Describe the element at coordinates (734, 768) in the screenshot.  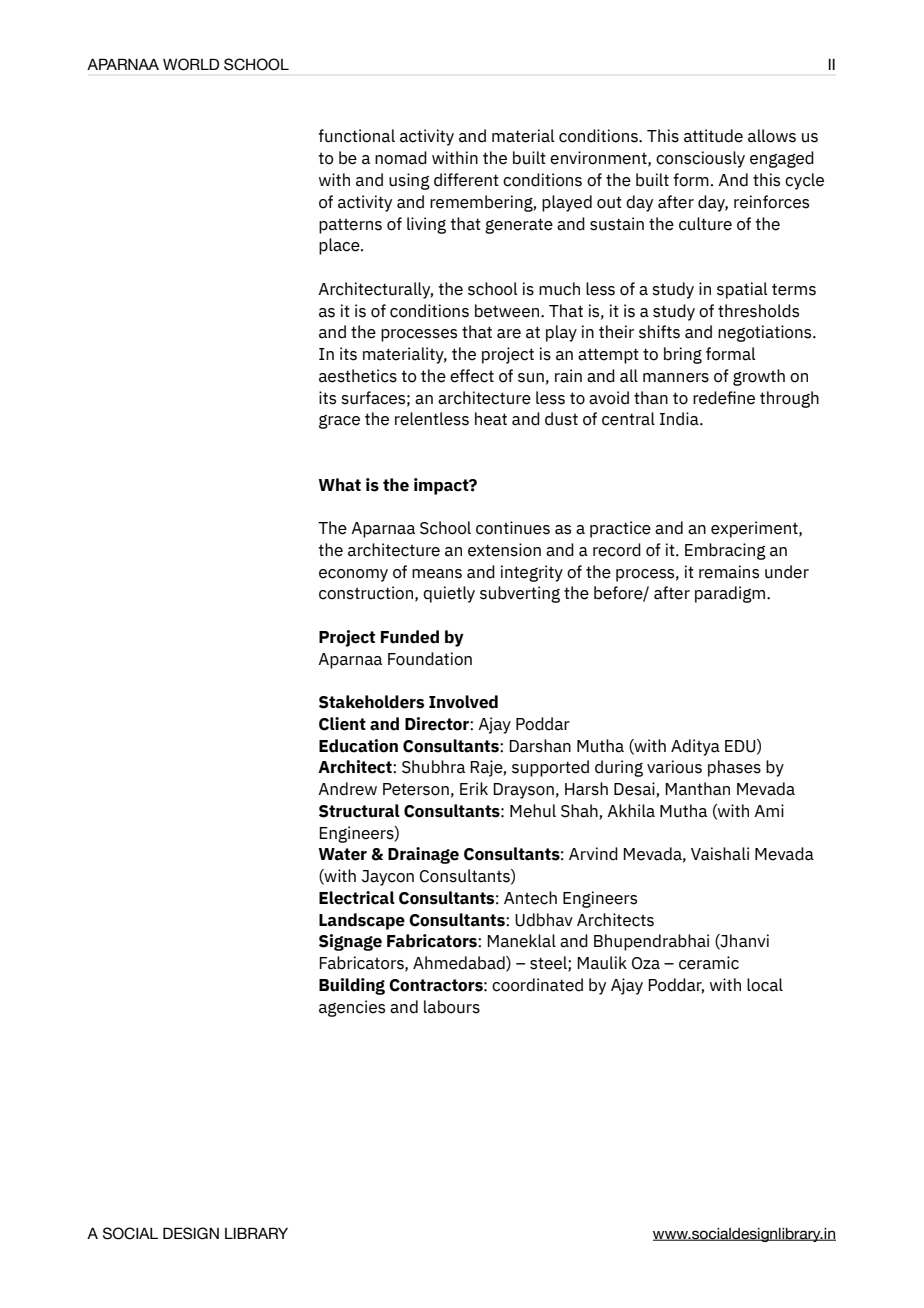
I see `phases` at that location.
